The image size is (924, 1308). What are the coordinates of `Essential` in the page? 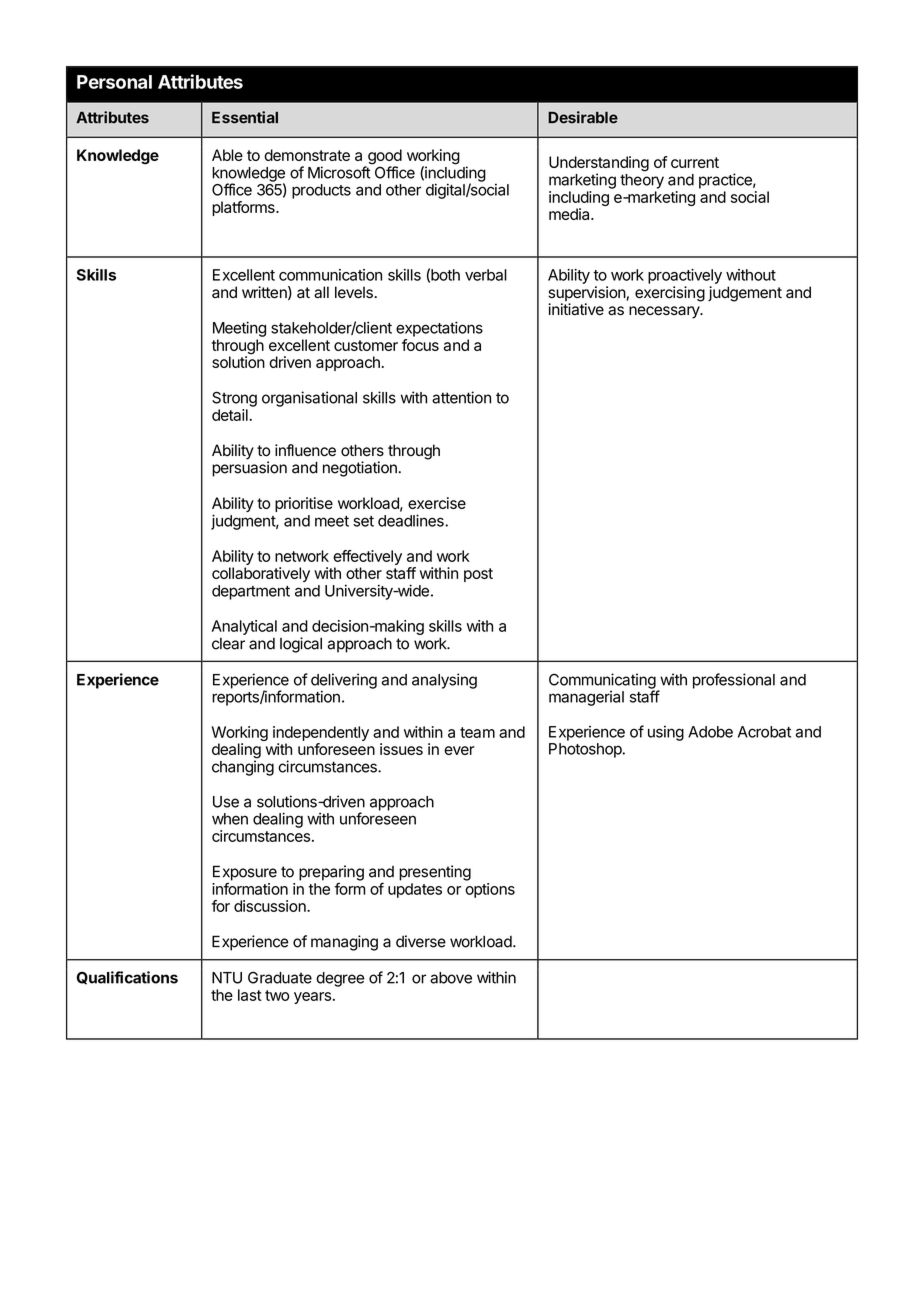 It's located at (245, 117).
